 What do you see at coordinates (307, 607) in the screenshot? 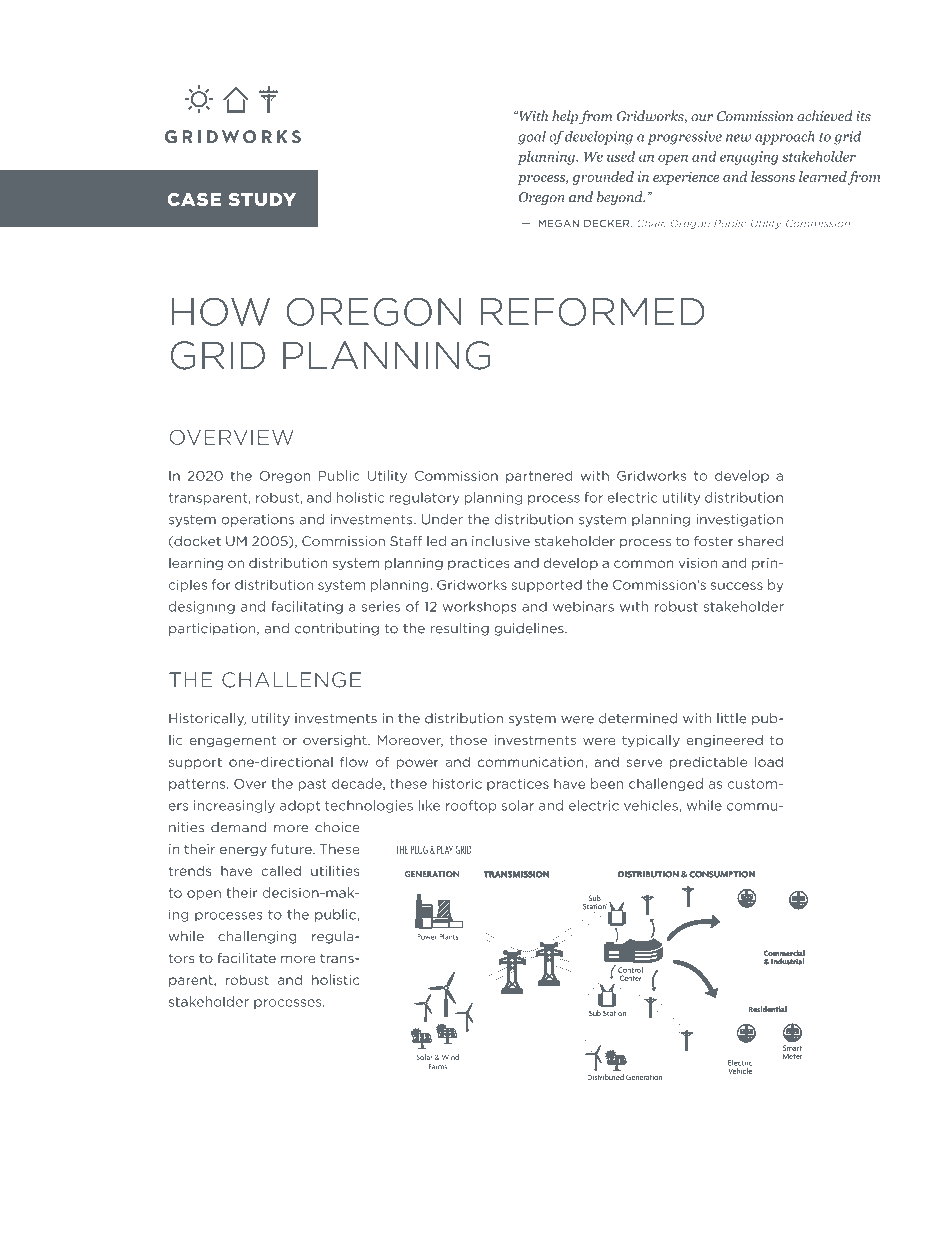
I see `facilitating` at bounding box center [307, 607].
